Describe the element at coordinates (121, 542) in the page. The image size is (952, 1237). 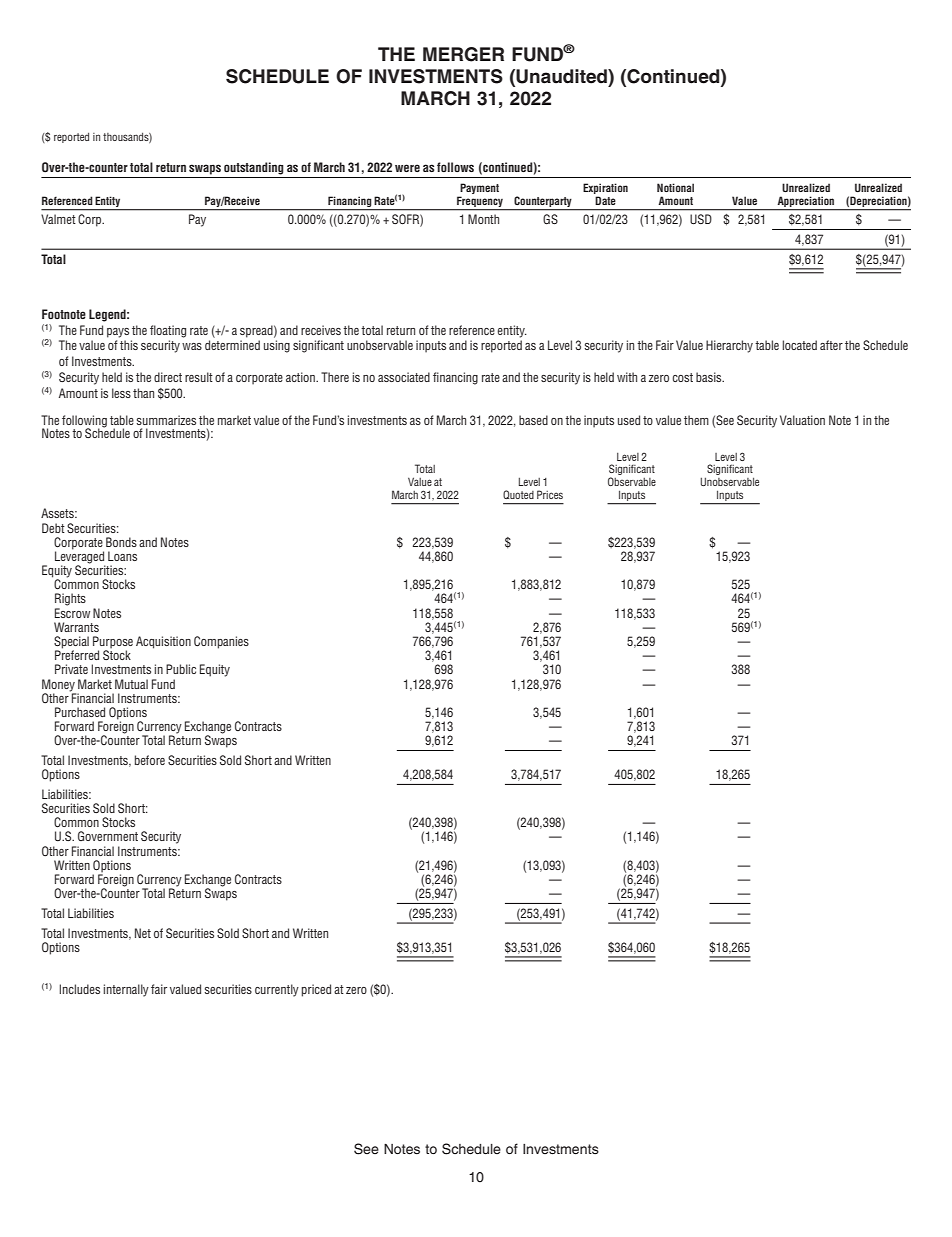
I see `Bonds` at that location.
